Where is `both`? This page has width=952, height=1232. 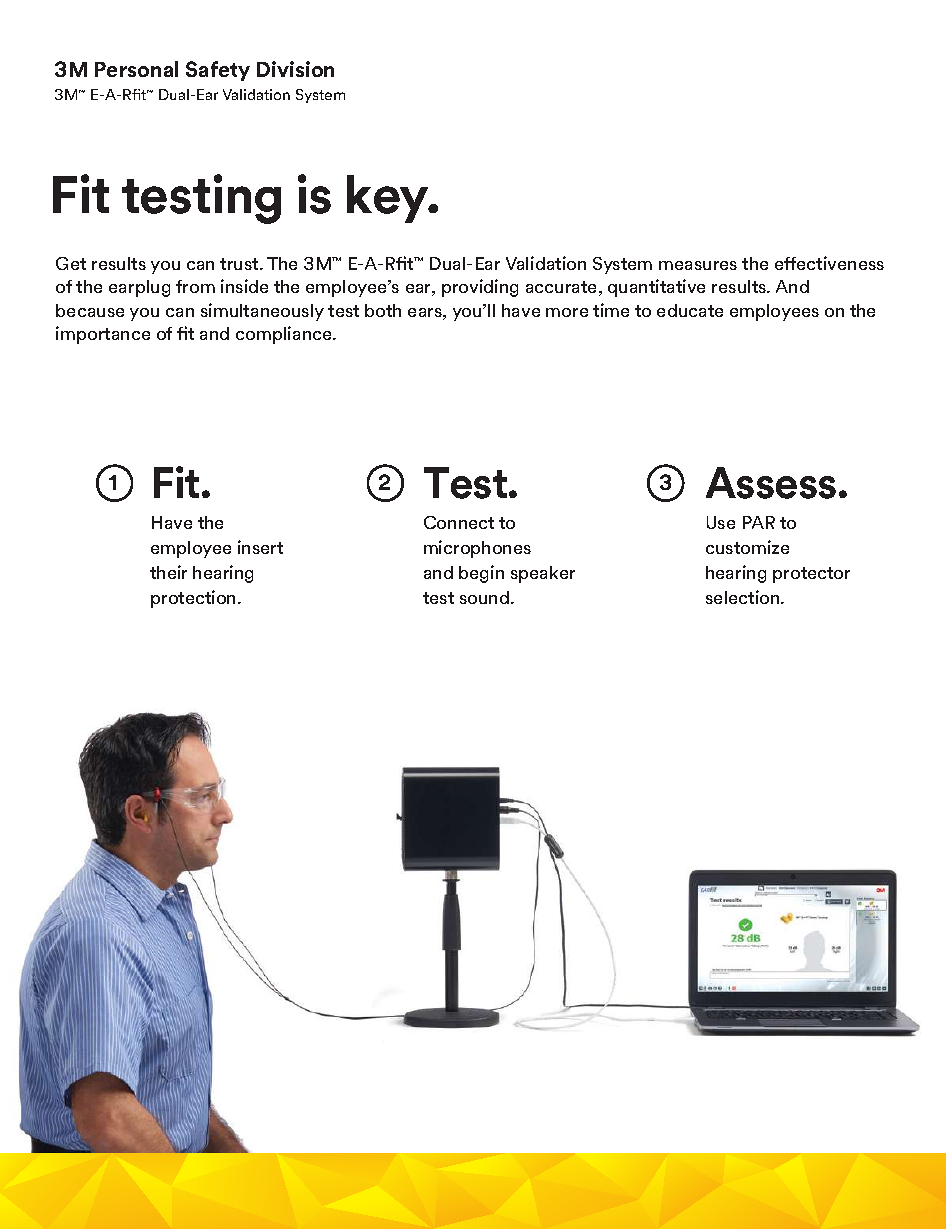
both is located at coordinates (383, 310).
